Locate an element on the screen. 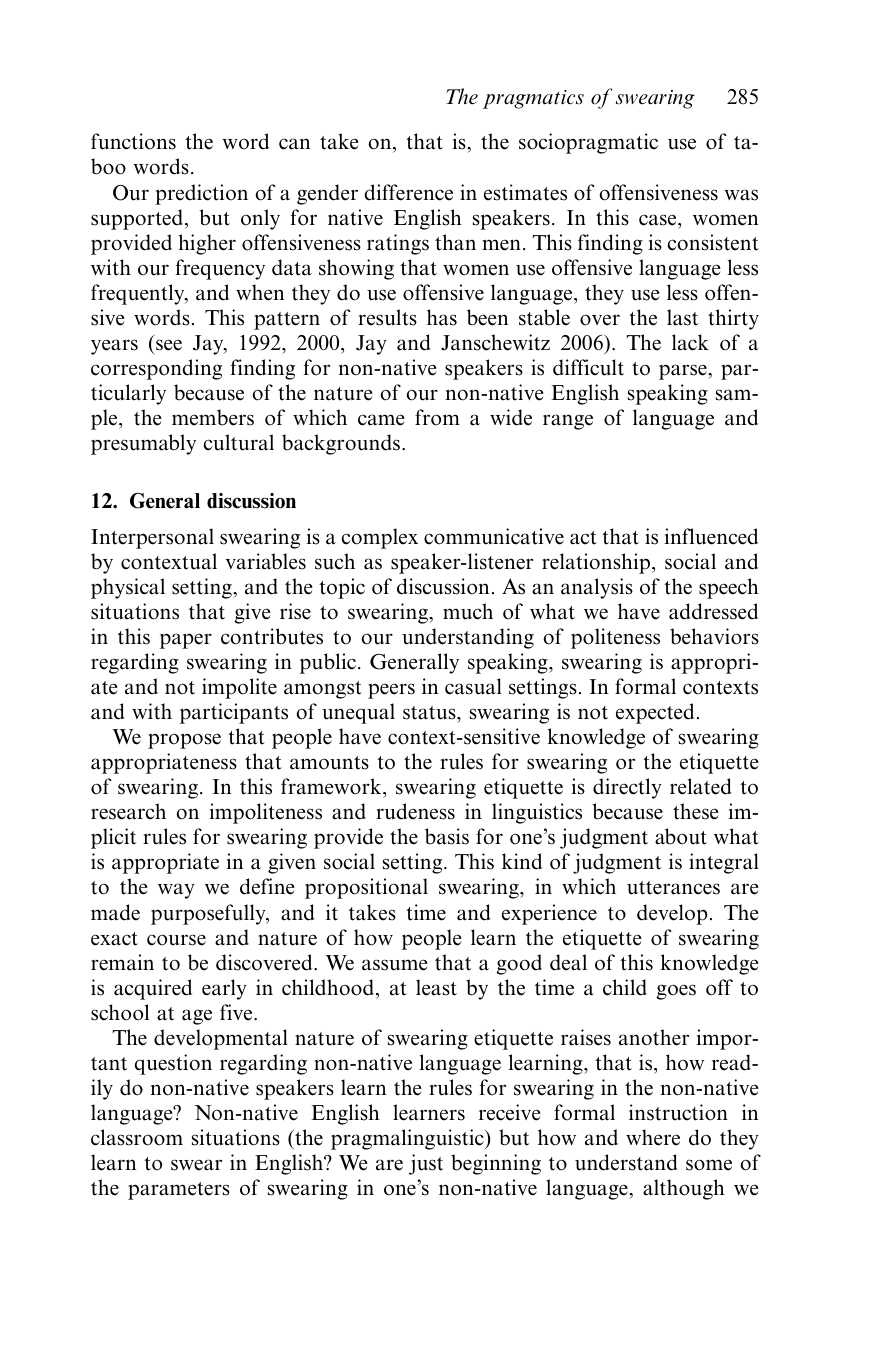 The width and height of the screenshot is (896, 1363). case is located at coordinates (659, 220).
